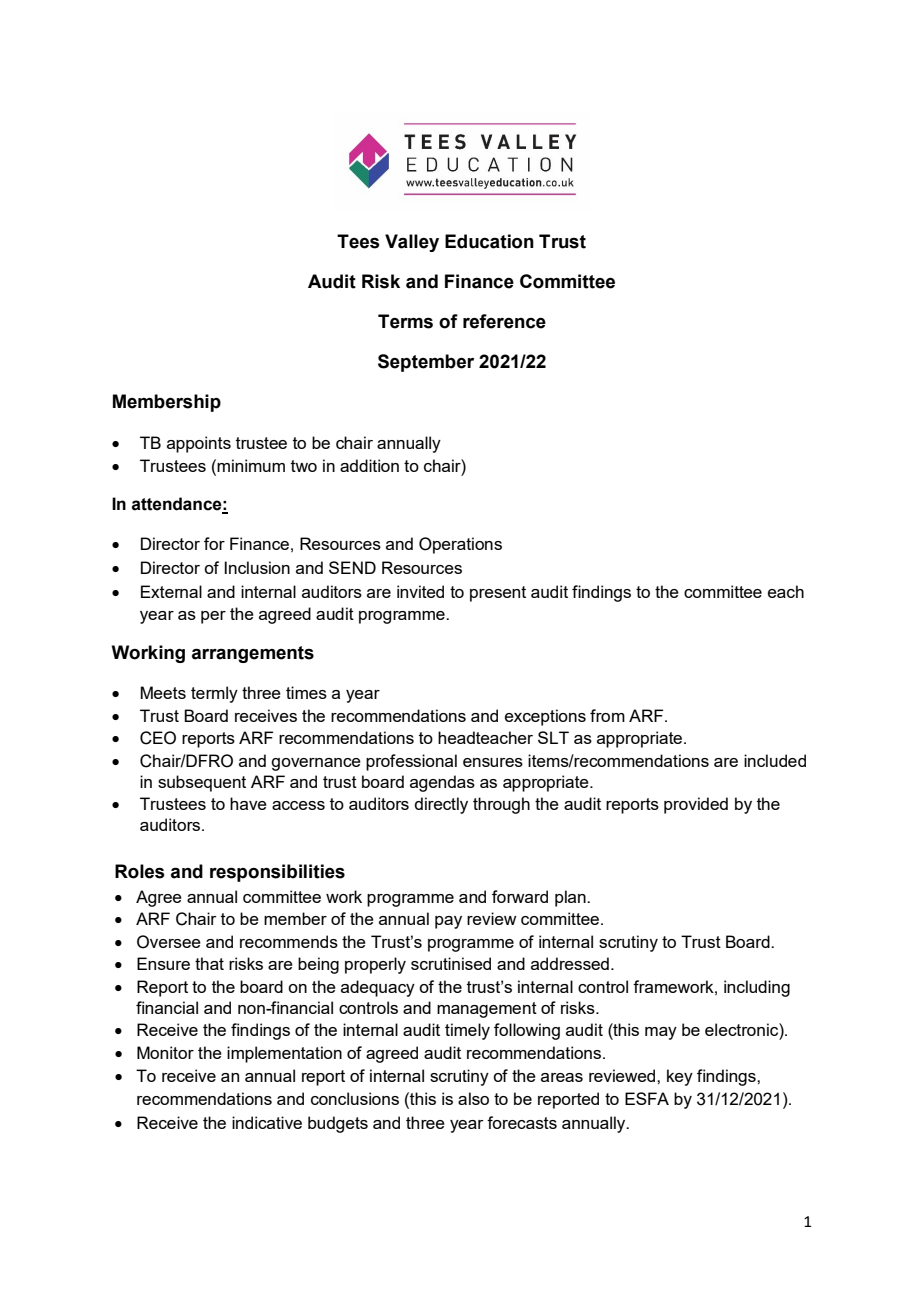  I want to click on Valley, so click(412, 243).
